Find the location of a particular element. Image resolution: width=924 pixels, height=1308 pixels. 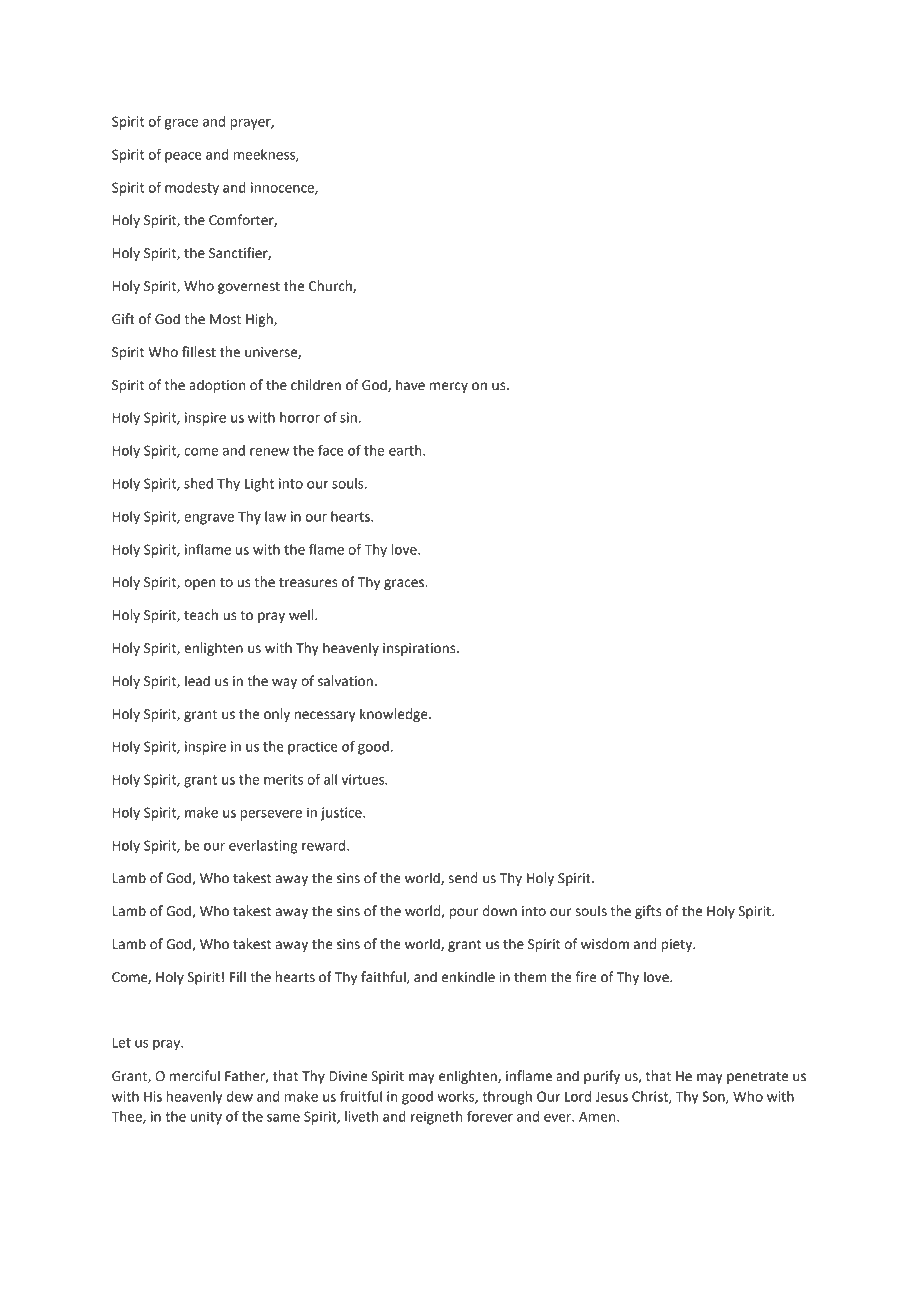

through is located at coordinates (507, 1098).
